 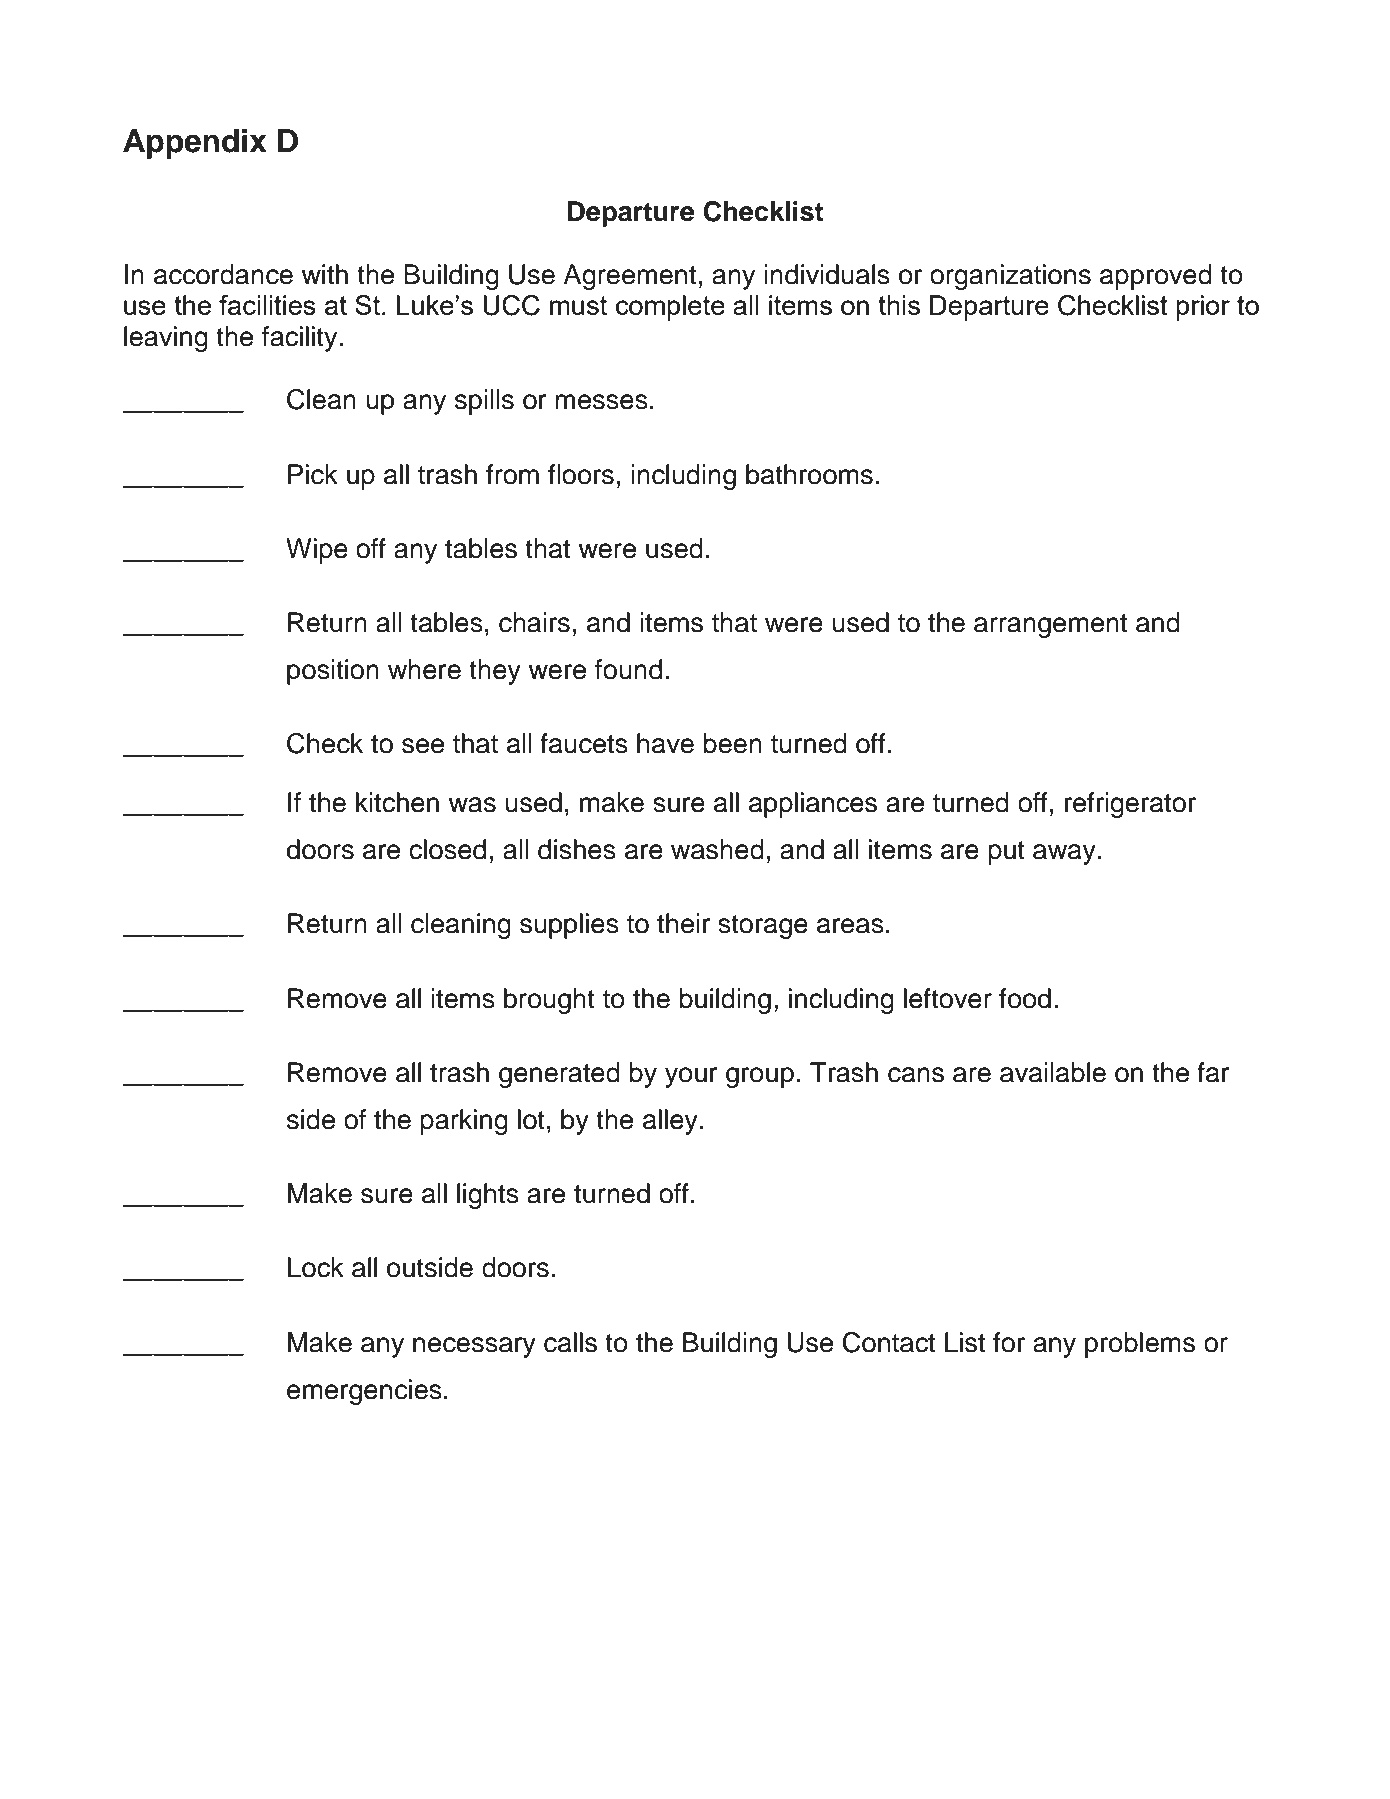 What do you see at coordinates (1156, 277) in the screenshot?
I see `approved` at bounding box center [1156, 277].
